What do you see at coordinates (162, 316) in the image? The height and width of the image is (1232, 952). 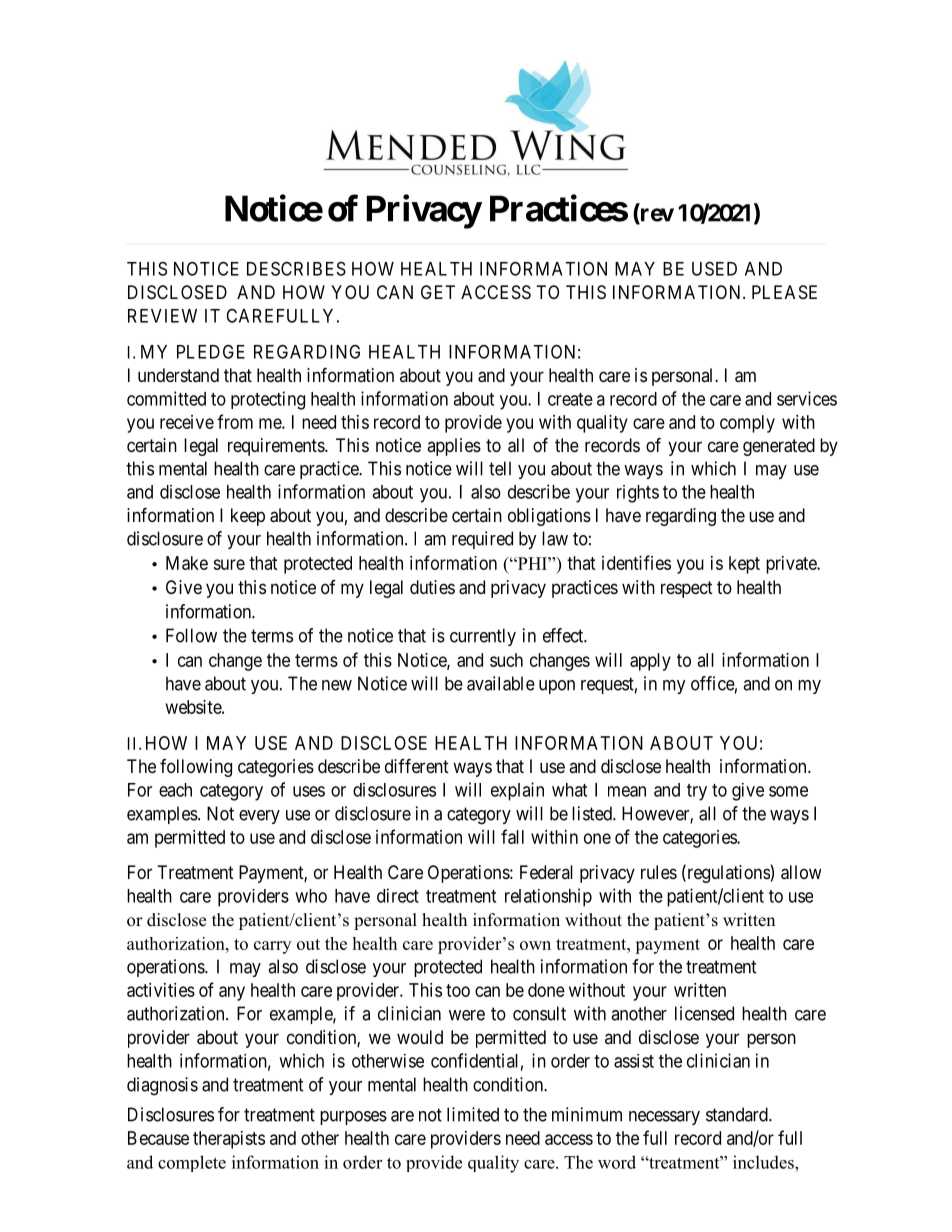 I see `REVIEW` at bounding box center [162, 316].
